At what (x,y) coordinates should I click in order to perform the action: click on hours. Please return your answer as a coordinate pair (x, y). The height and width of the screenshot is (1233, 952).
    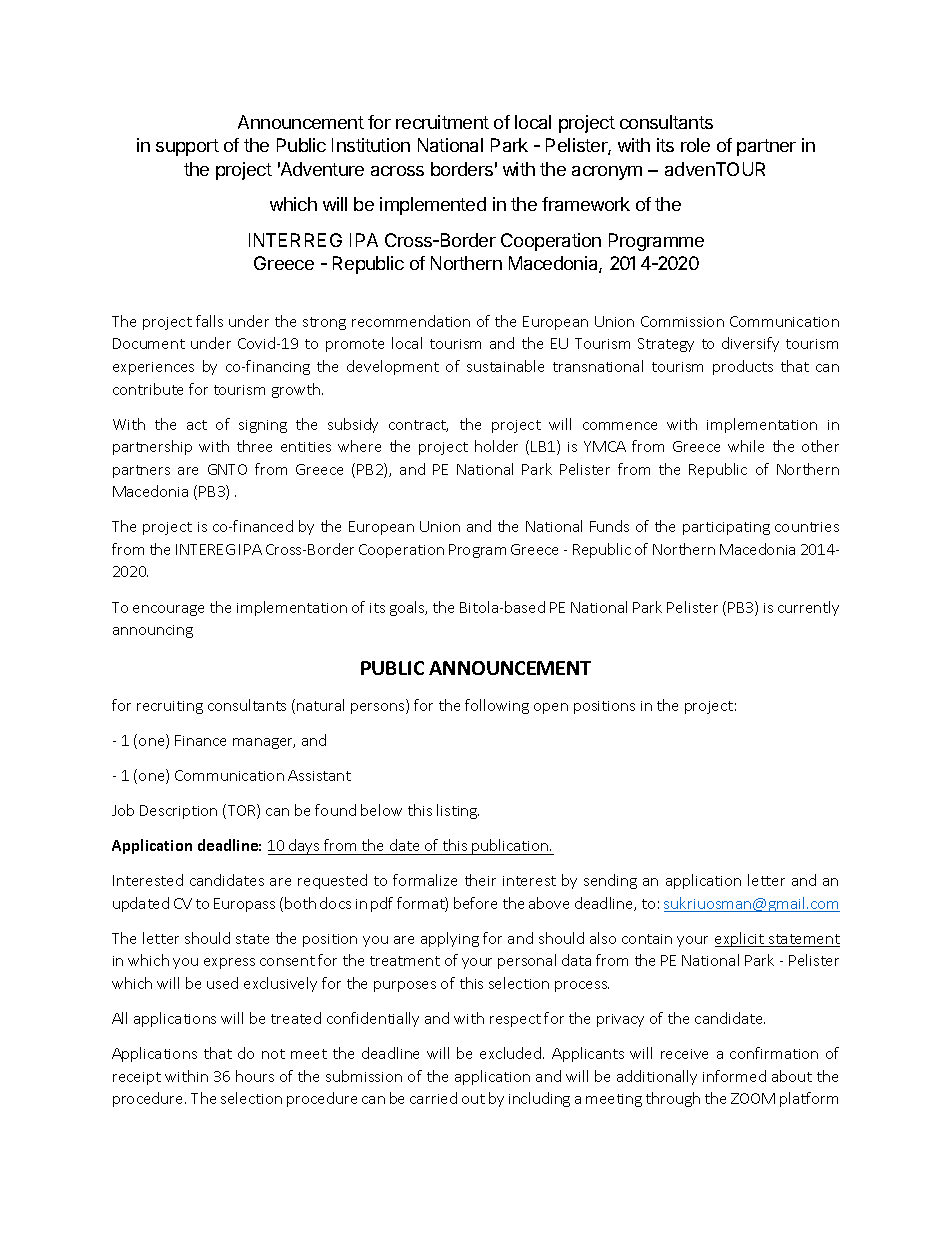
    Looking at the image, I should click on (255, 1076).
